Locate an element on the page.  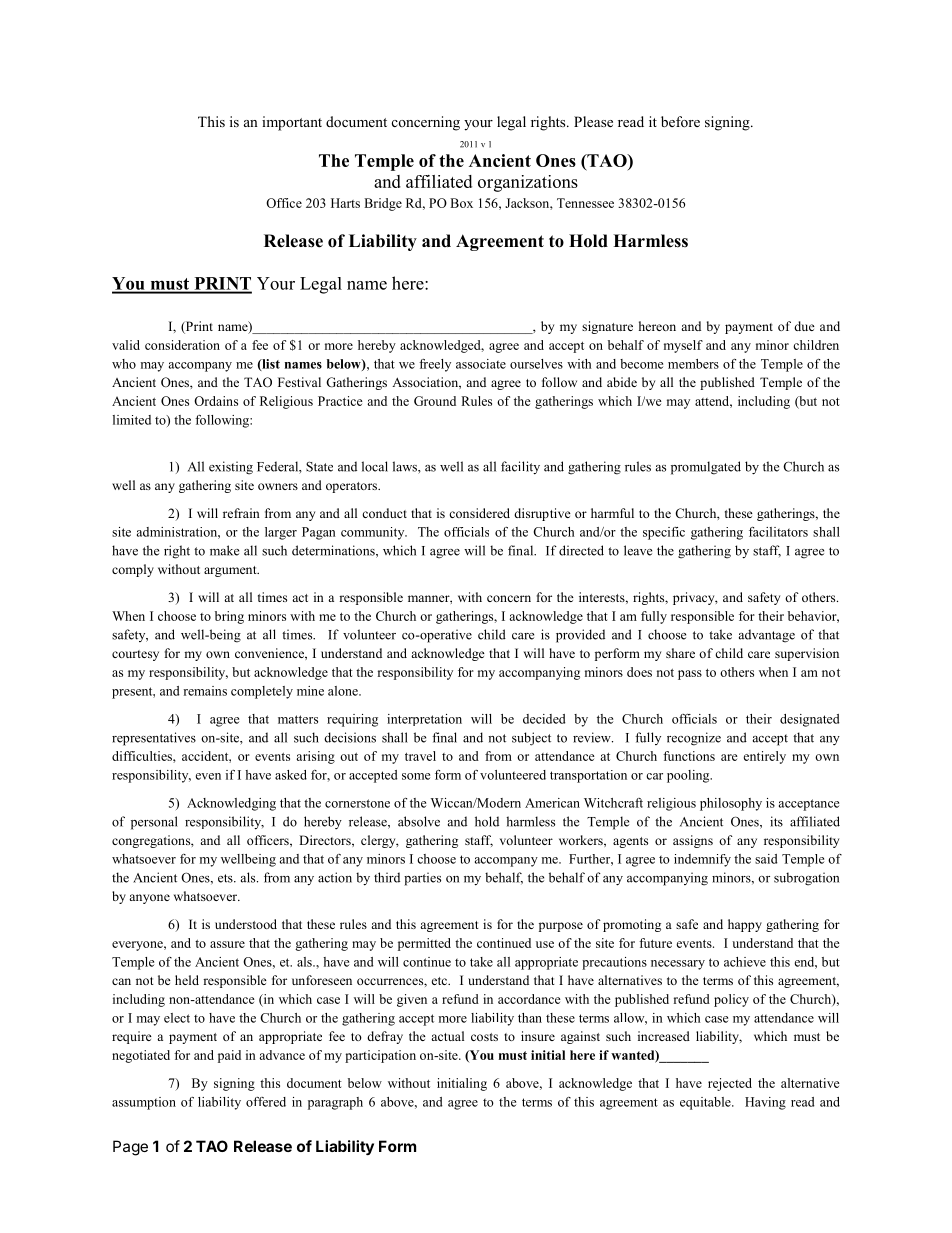
Box is located at coordinates (461, 203).
